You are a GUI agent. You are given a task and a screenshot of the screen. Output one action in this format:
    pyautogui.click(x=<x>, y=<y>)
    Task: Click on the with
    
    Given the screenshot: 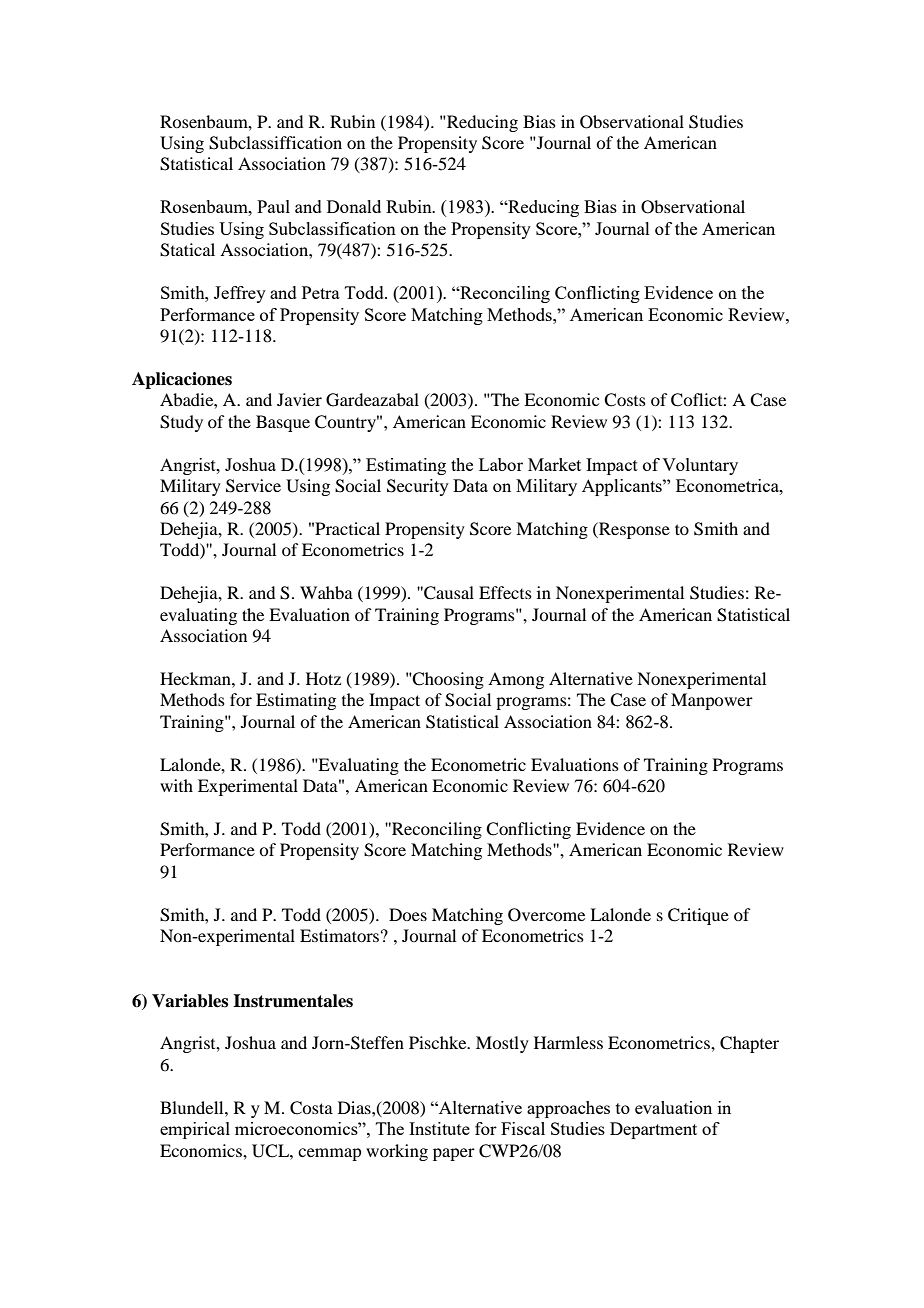 What is the action you would take?
    pyautogui.click(x=176, y=785)
